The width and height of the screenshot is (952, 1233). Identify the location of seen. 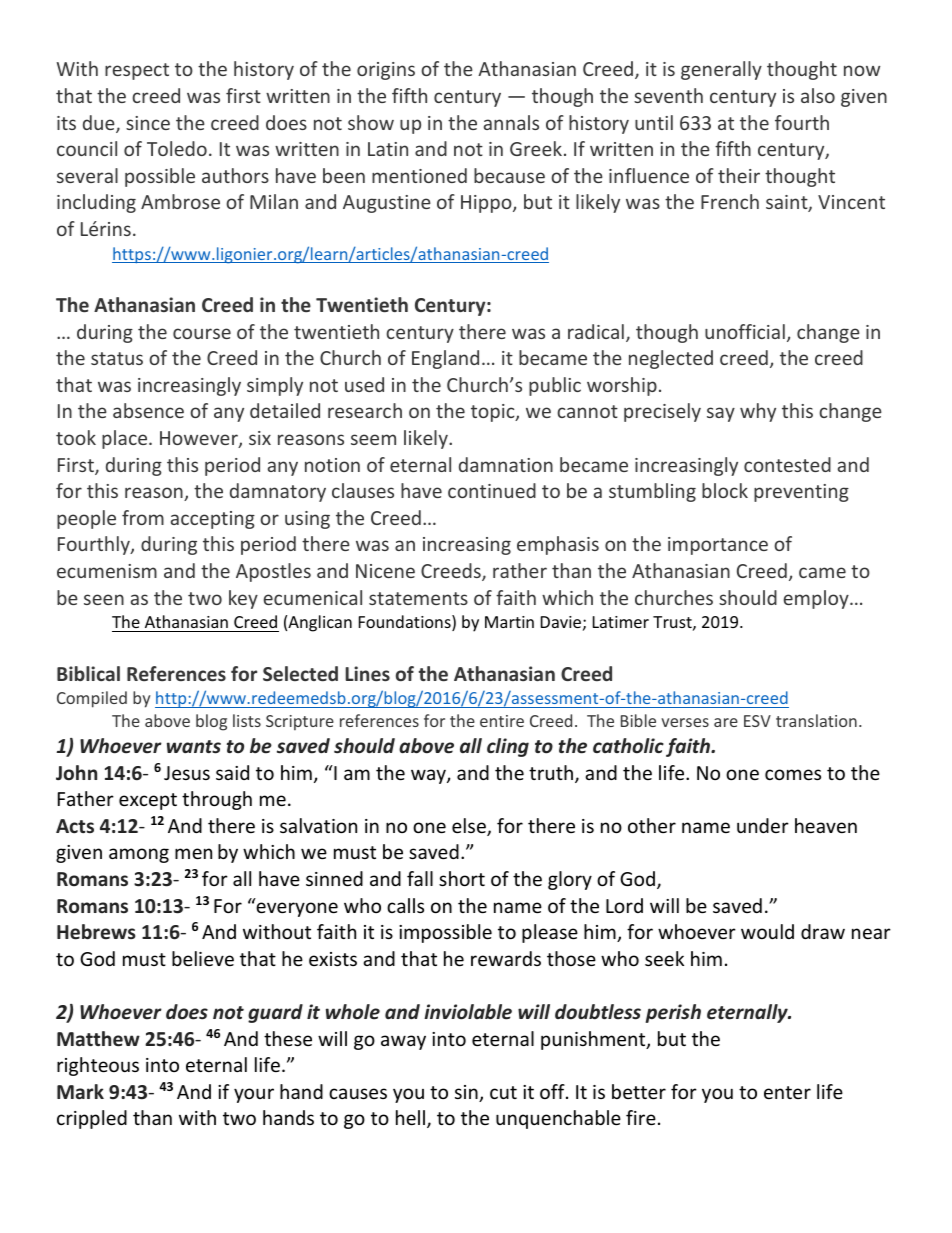
(104, 599).
